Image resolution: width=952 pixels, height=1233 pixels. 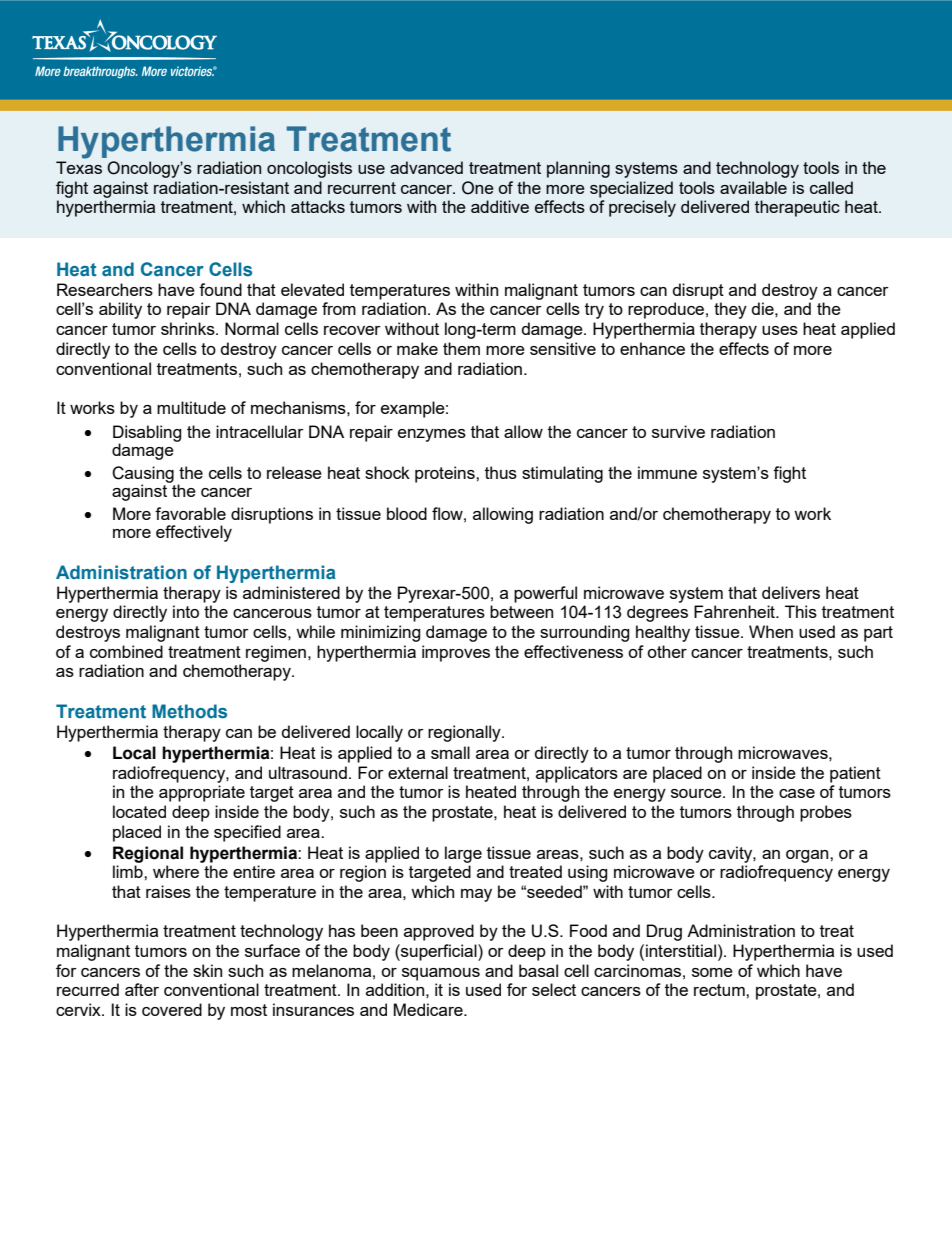 I want to click on them, so click(x=461, y=348).
